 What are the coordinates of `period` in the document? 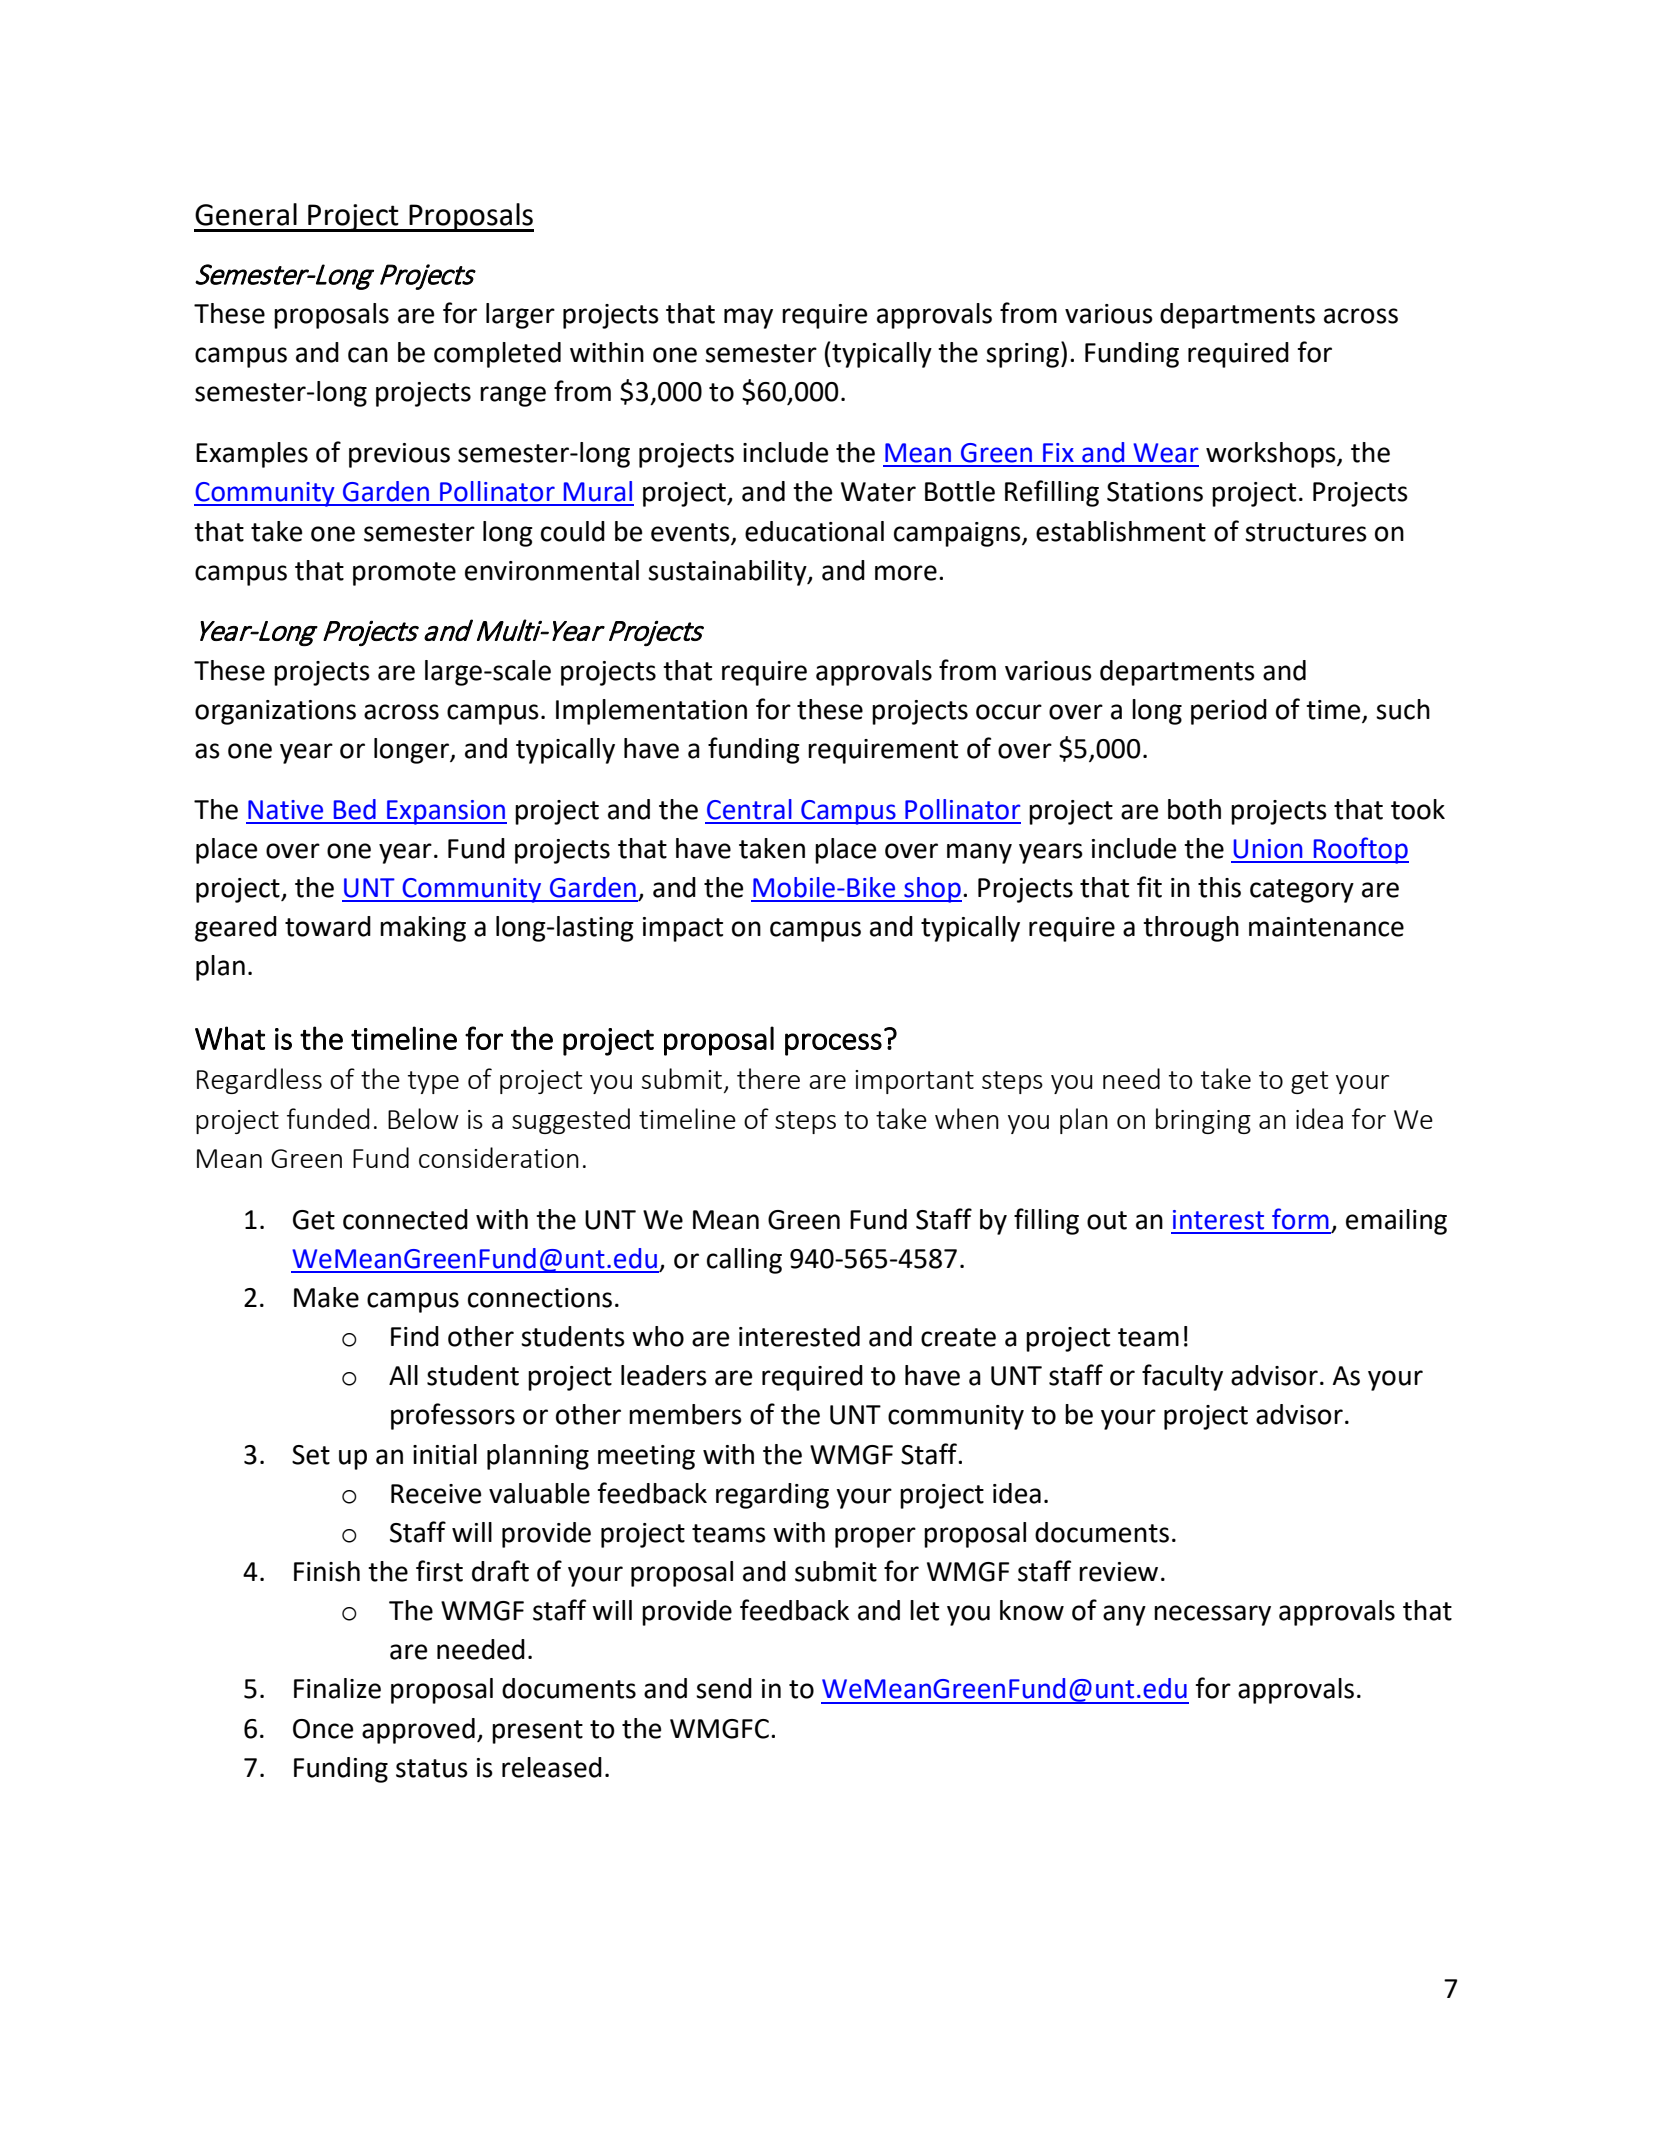 It's located at (1229, 712).
